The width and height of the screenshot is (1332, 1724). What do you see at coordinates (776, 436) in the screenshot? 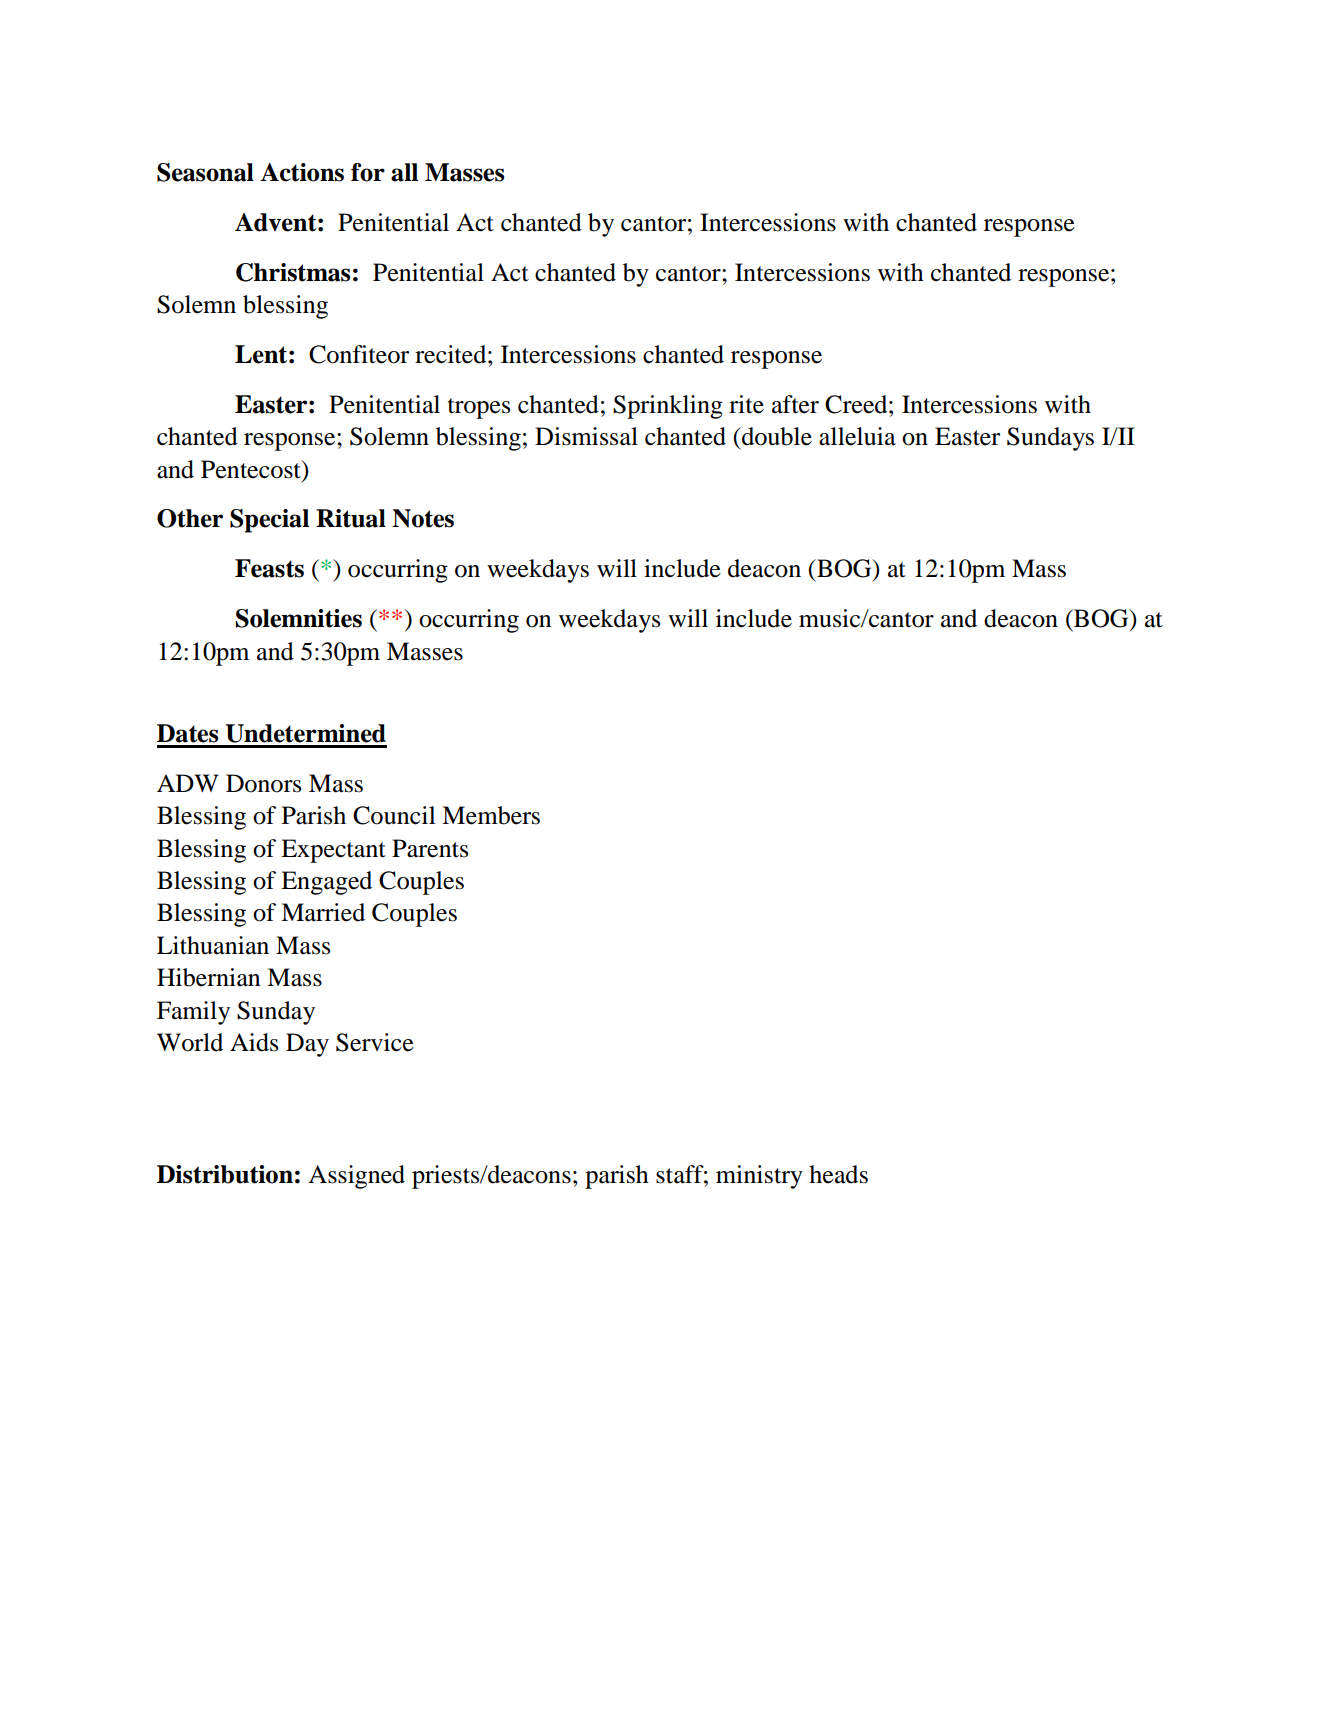
I see `double` at bounding box center [776, 436].
